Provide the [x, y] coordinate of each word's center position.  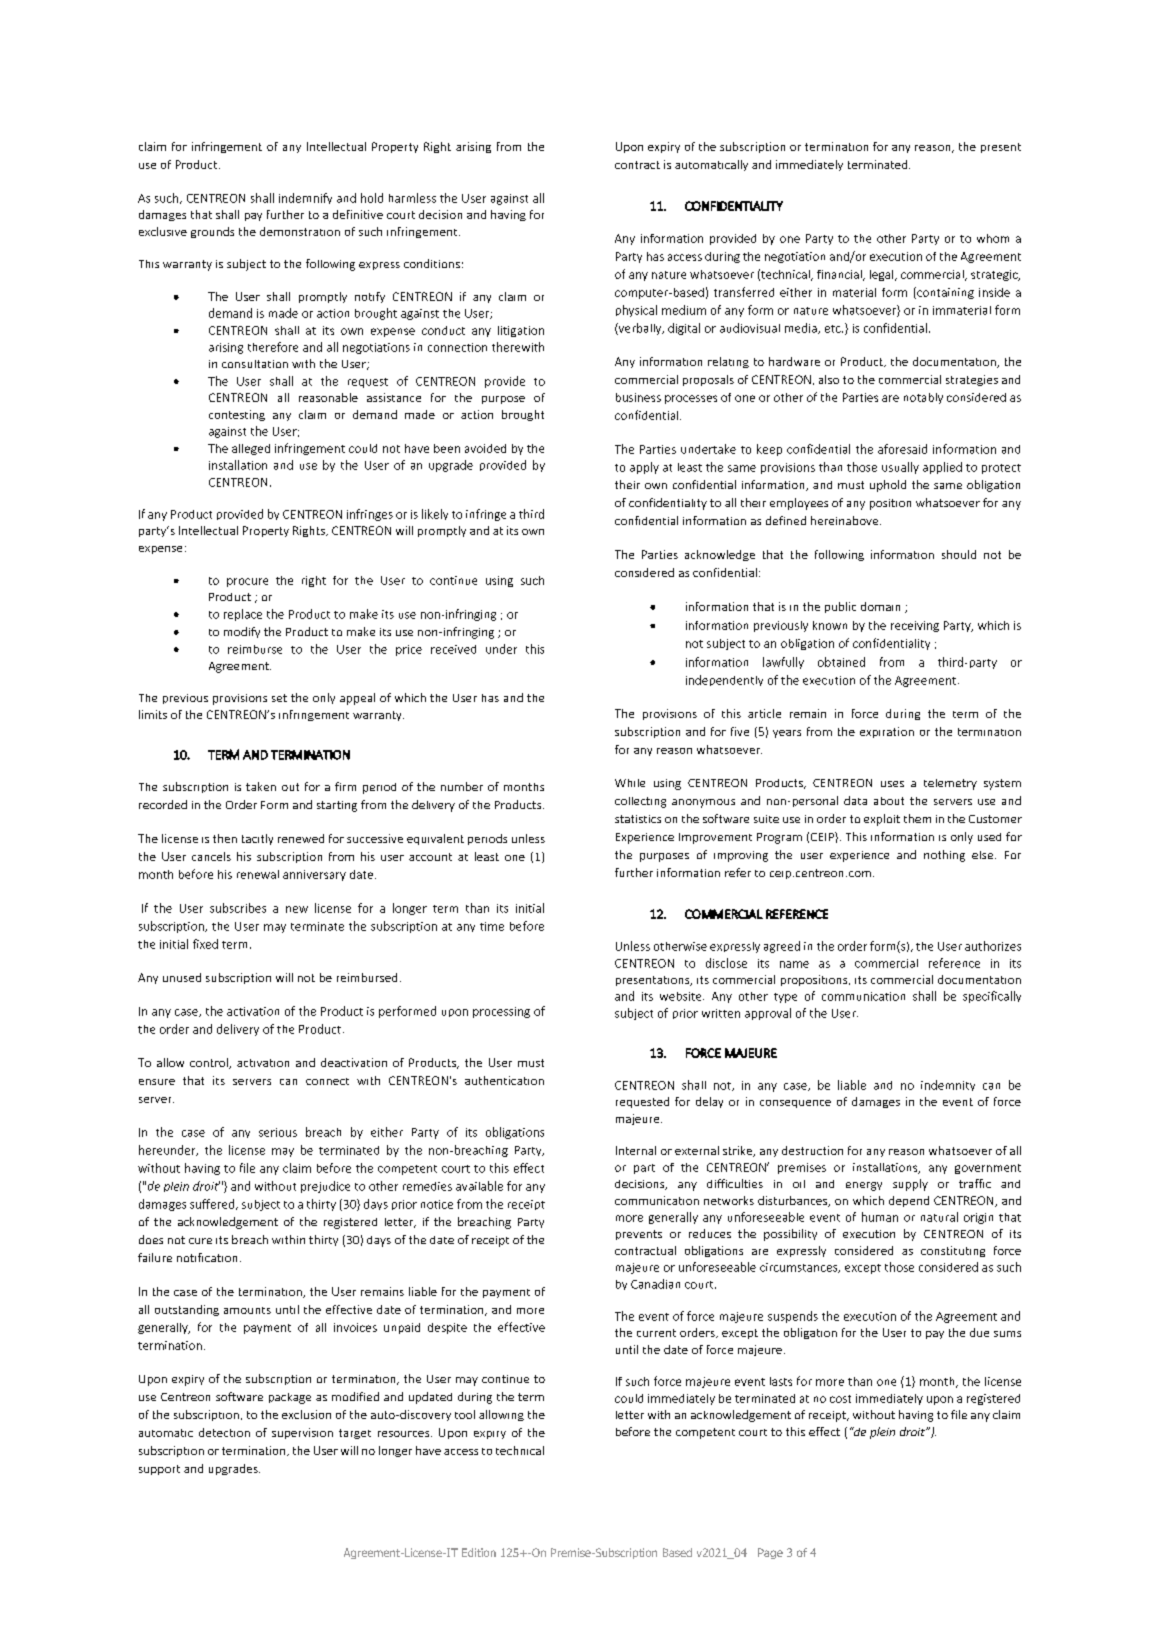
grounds [212, 232]
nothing [944, 856]
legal [883, 275]
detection [224, 1432]
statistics [638, 819]
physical [636, 311]
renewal [258, 874]
